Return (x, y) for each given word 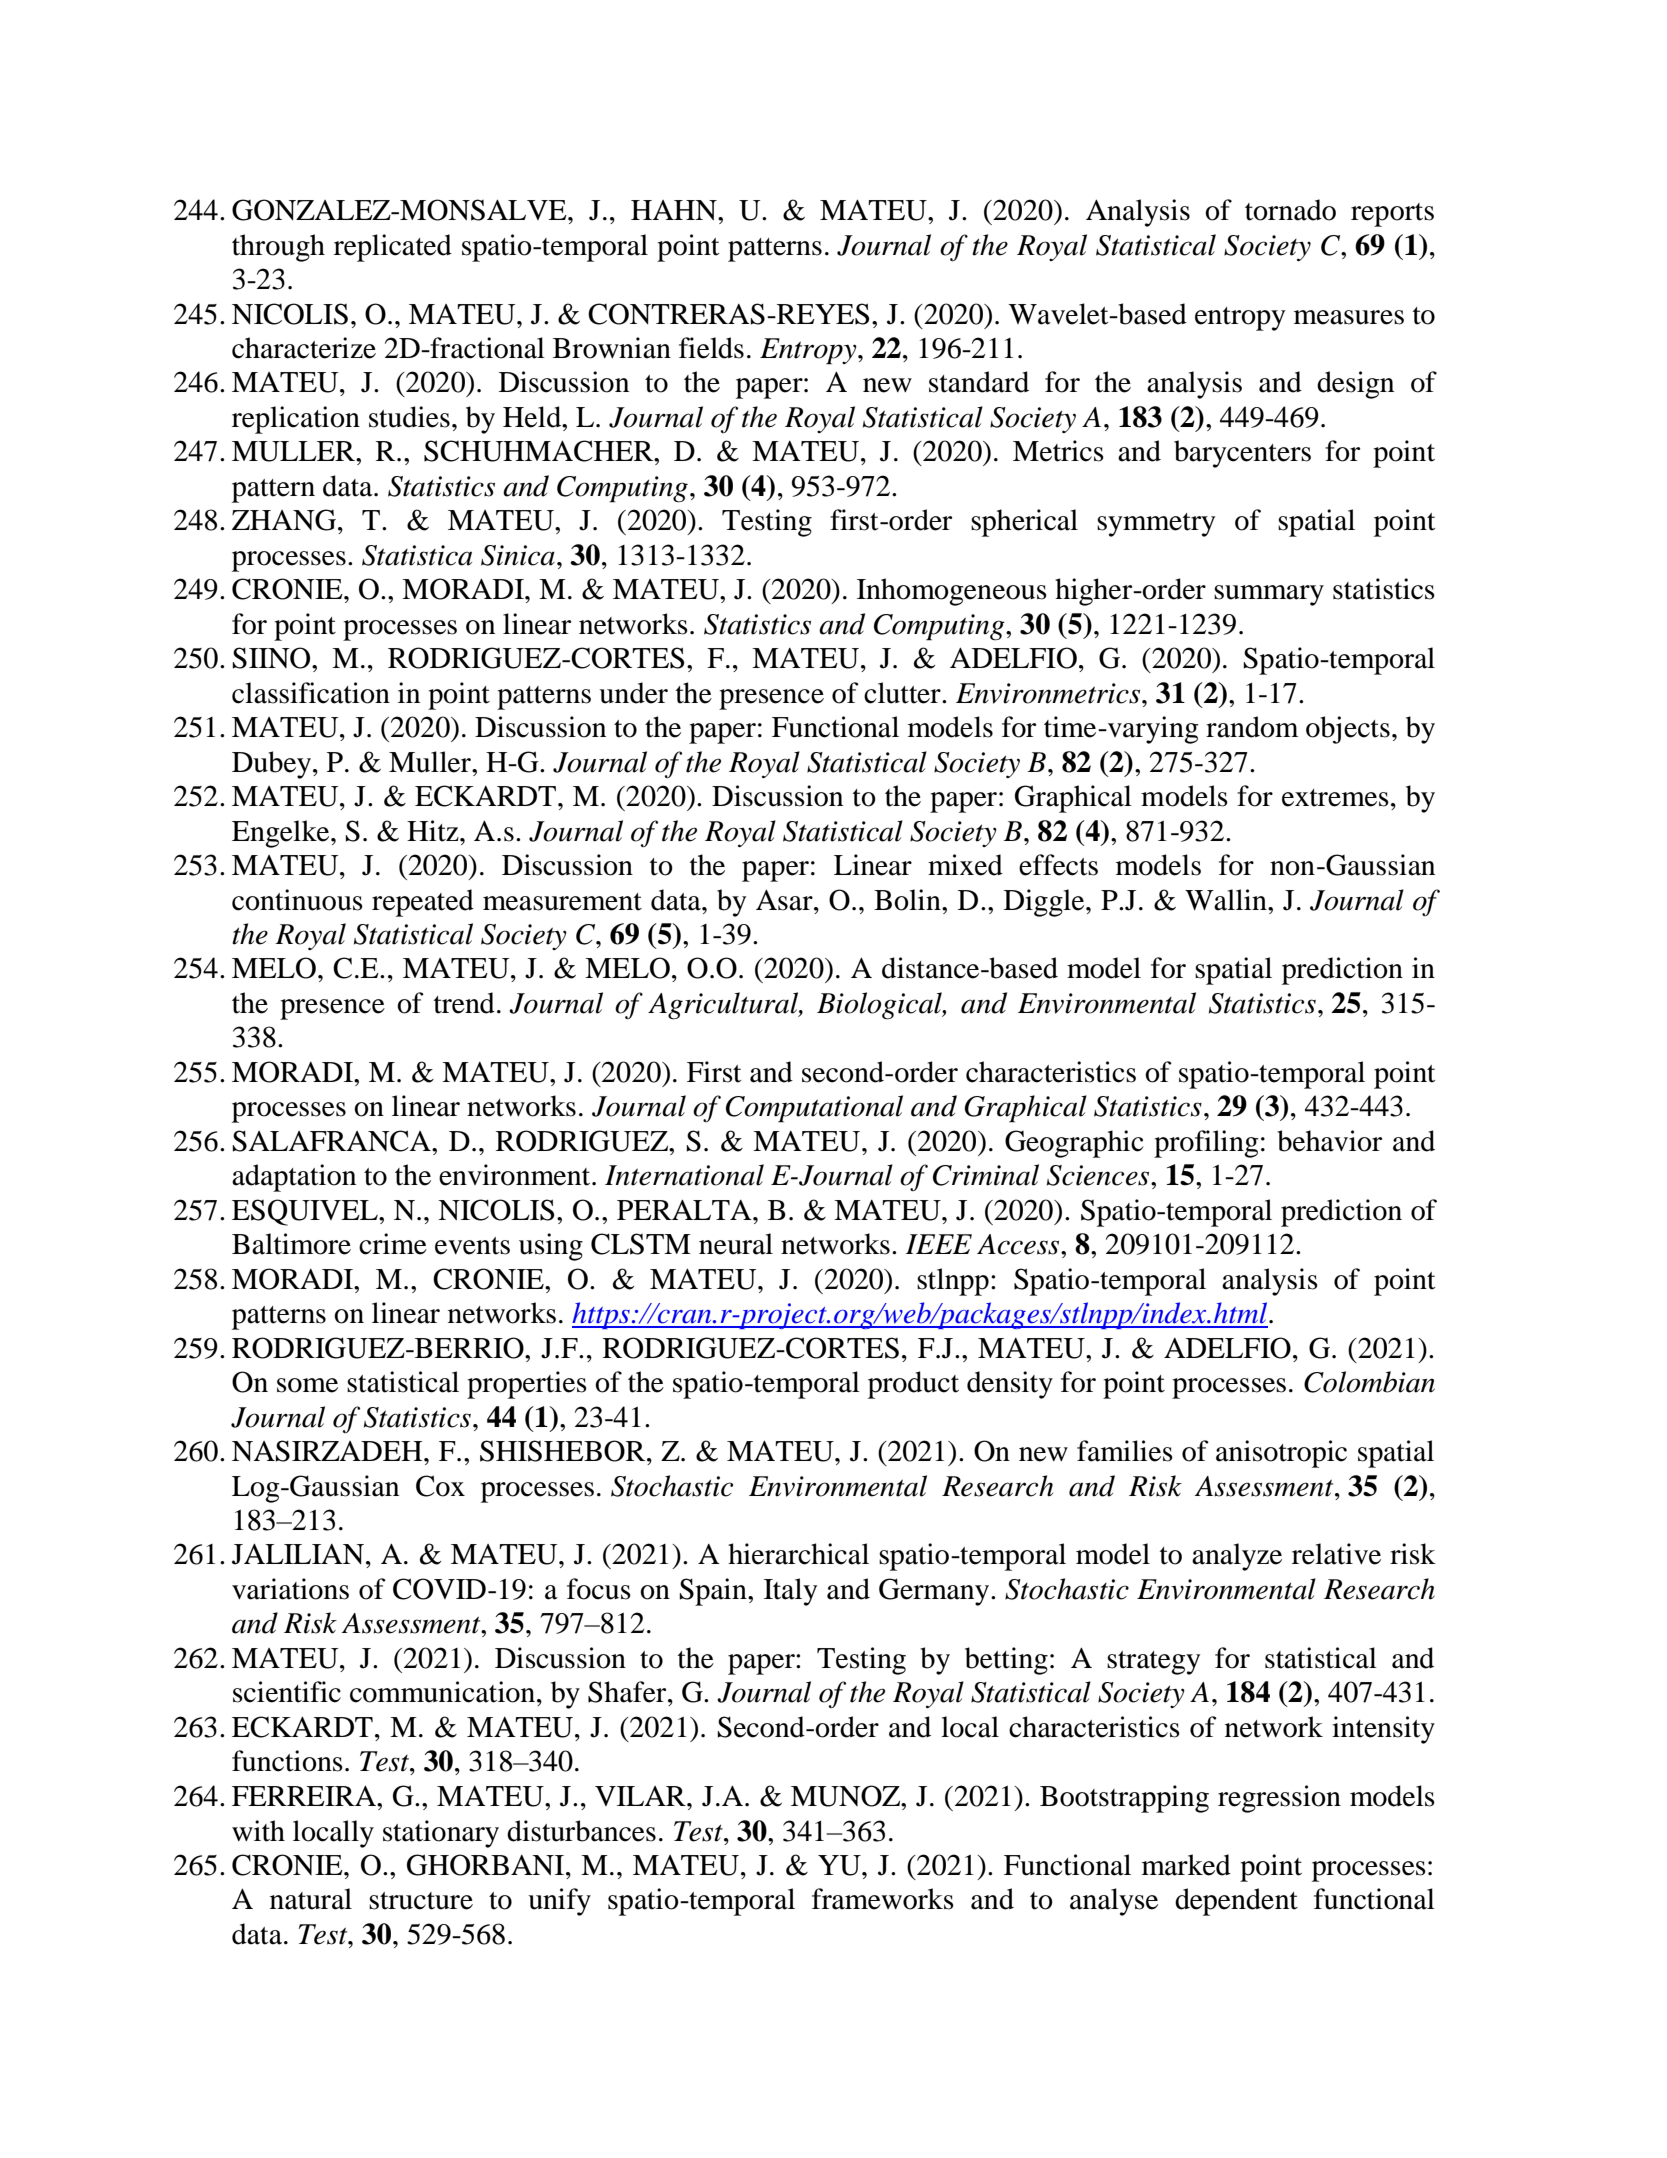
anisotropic (1281, 1454)
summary (1269, 595)
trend (464, 1003)
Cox (440, 1486)
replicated (393, 248)
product (913, 1385)
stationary (441, 1834)
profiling (1206, 1144)
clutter (903, 693)
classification (311, 693)
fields (711, 348)
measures (1349, 317)
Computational (814, 1109)
